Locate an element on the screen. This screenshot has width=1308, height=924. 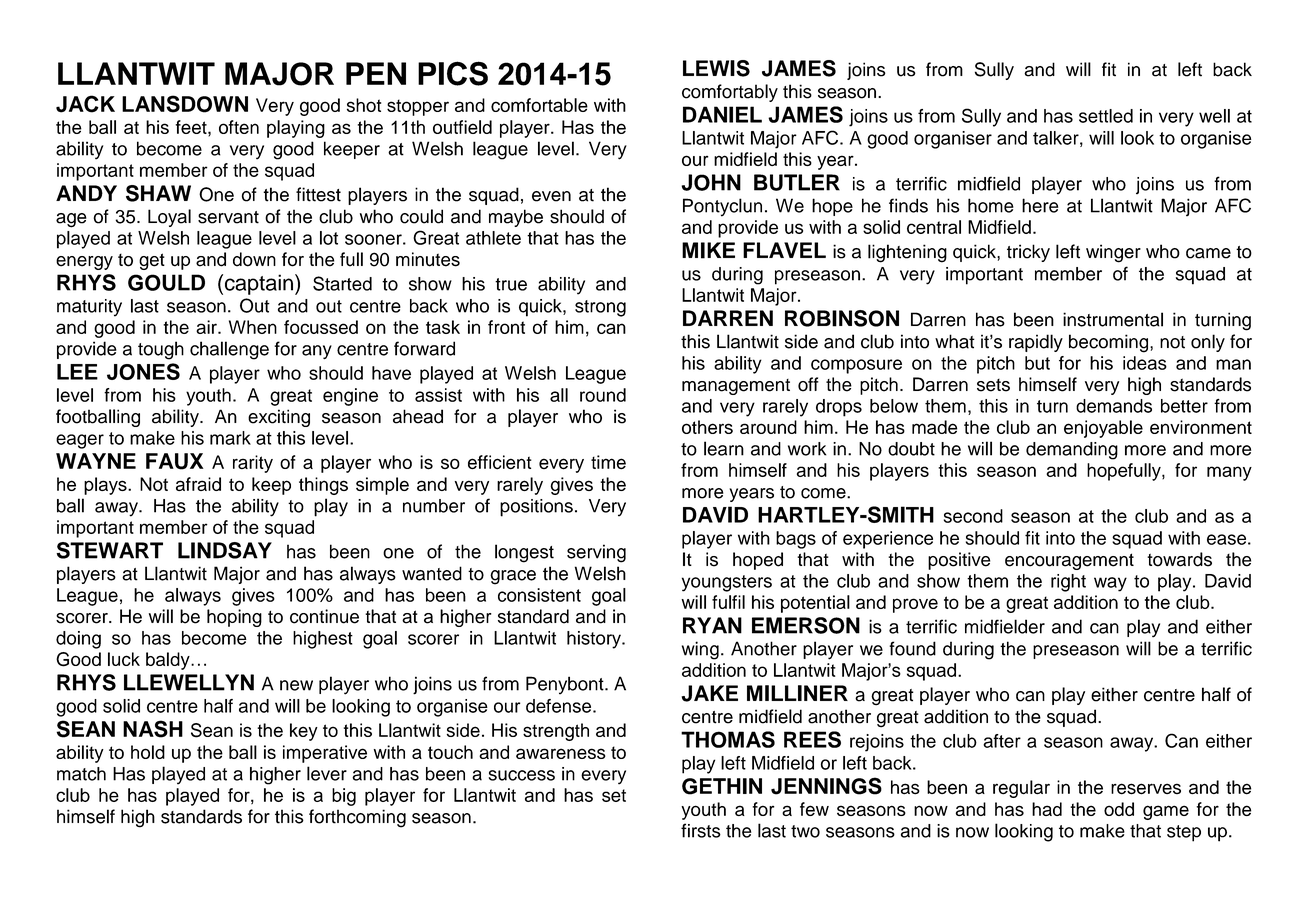
firsts is located at coordinates (701, 830).
